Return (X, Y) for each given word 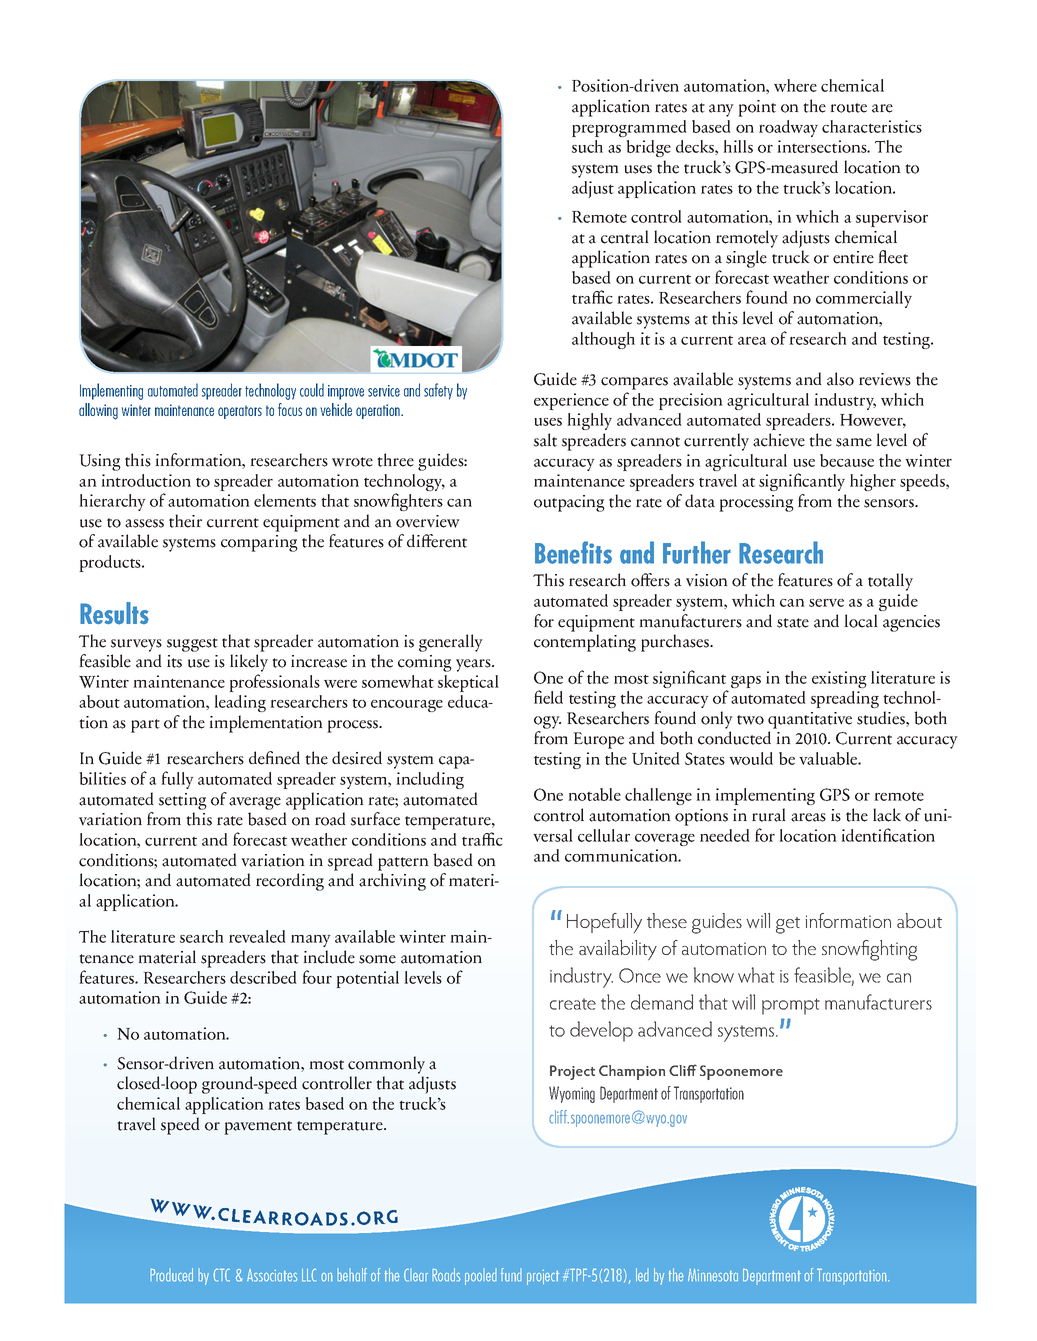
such (587, 146)
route (848, 108)
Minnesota (713, 1275)
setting (183, 801)
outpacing (569, 503)
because (847, 460)
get (788, 925)
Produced (171, 1275)
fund (511, 1275)
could (312, 390)
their (185, 521)
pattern (403, 864)
